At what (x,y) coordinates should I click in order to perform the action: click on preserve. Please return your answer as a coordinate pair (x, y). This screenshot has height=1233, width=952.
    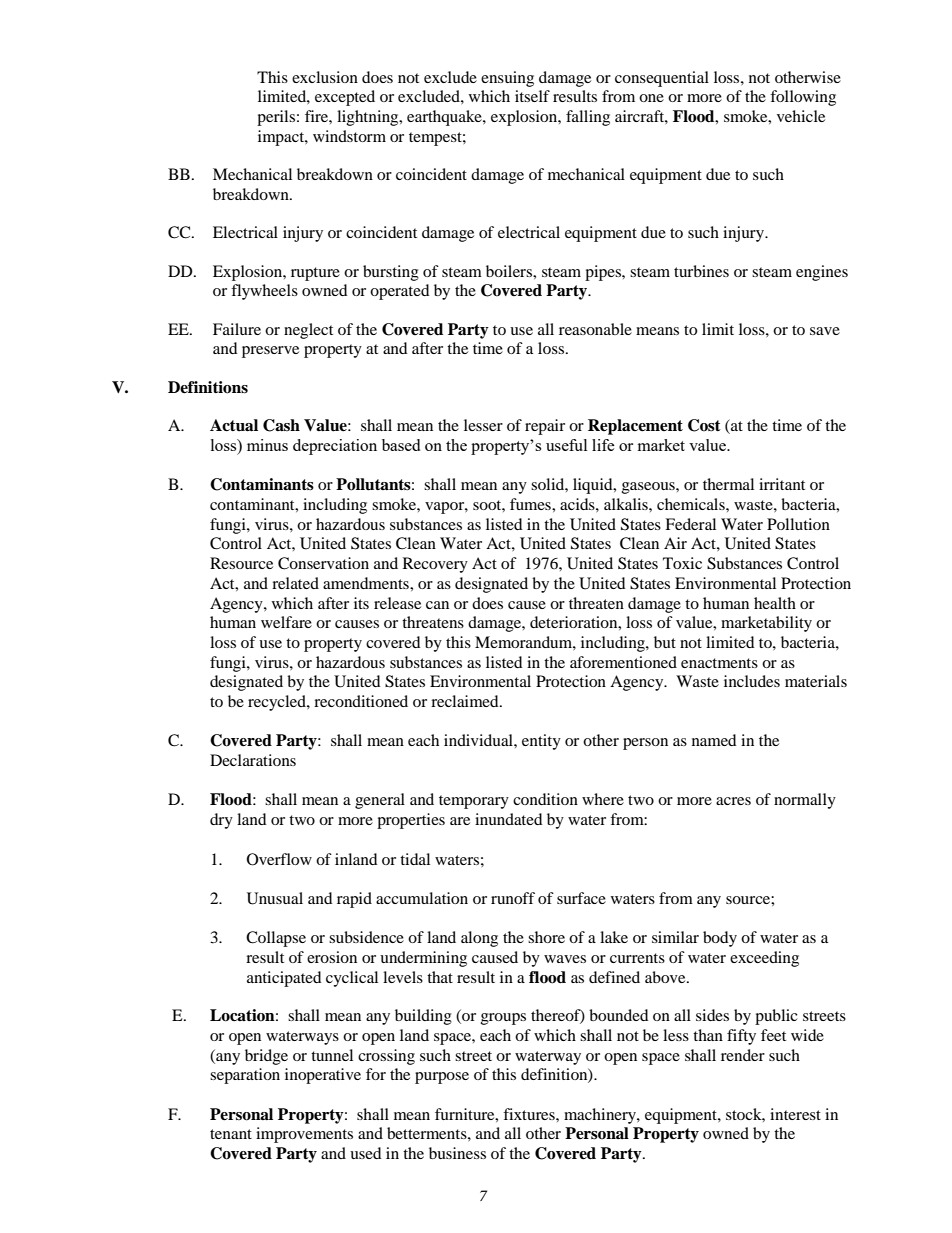
    Looking at the image, I should click on (270, 352).
